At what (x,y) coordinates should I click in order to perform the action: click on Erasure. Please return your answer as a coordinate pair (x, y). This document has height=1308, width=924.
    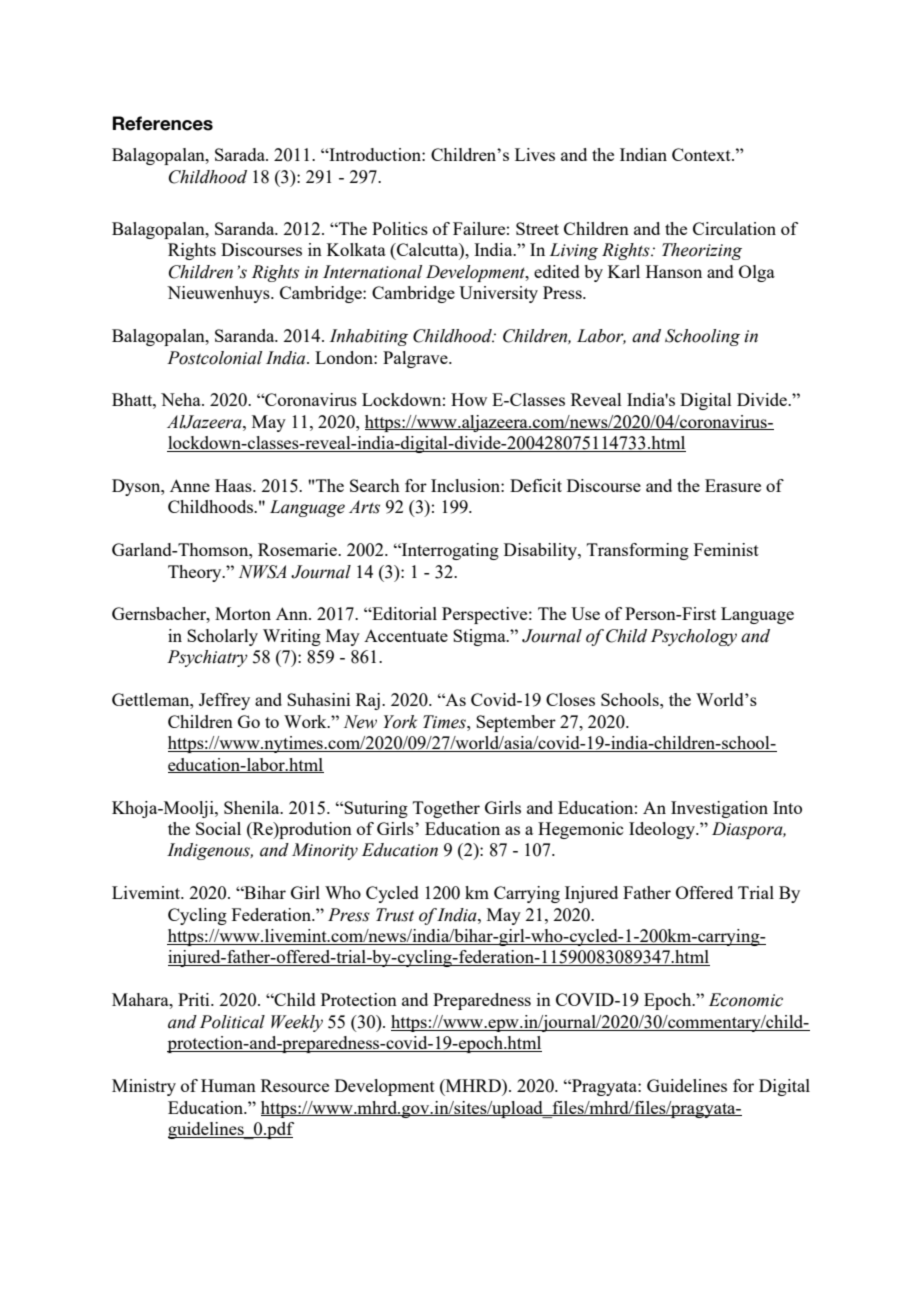
    Looking at the image, I should click on (733, 485).
